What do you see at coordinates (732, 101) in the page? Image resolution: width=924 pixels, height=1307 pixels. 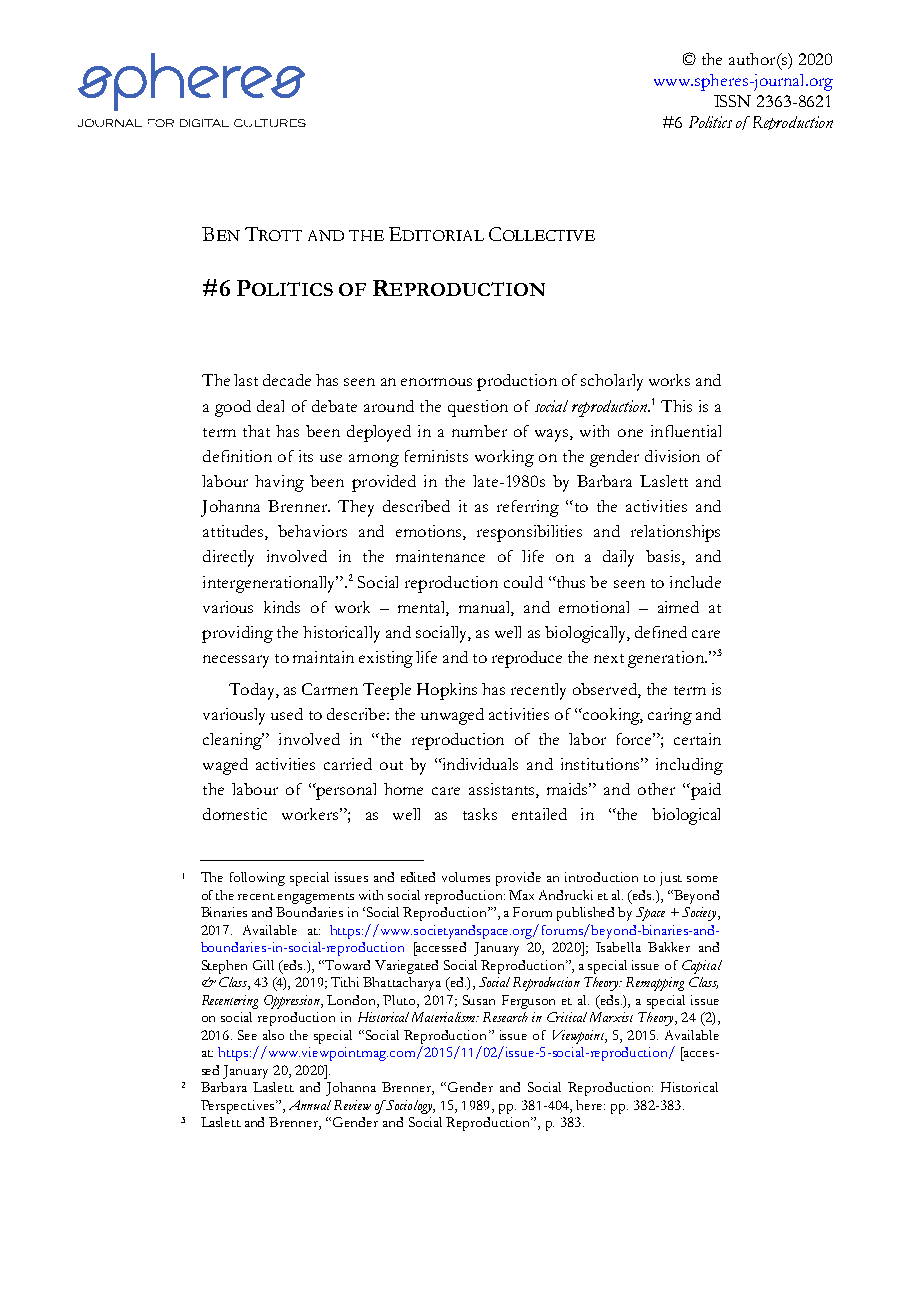 I see `ISSN` at bounding box center [732, 101].
